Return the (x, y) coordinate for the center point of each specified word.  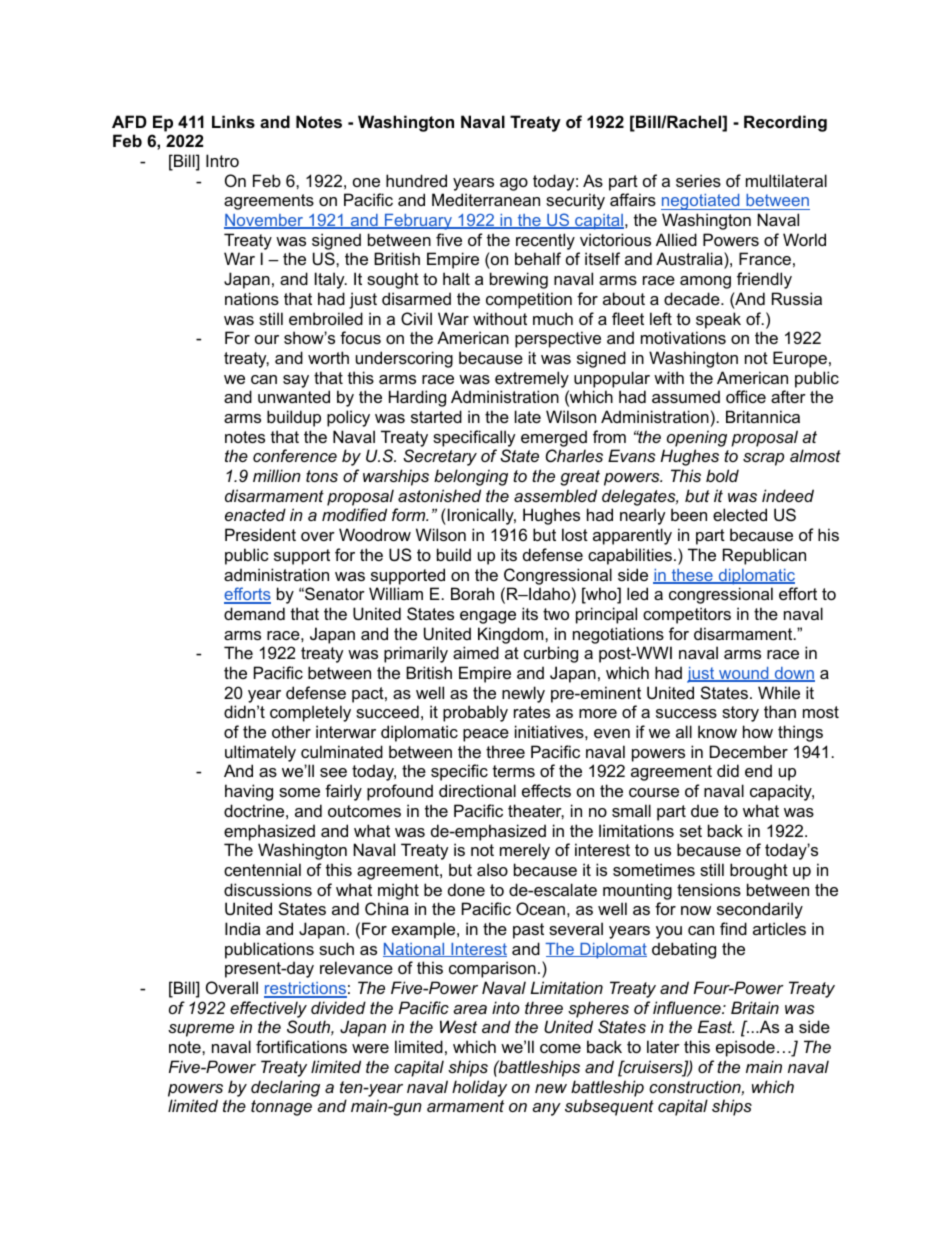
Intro (222, 160)
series (698, 180)
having (249, 792)
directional (477, 790)
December (749, 751)
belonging (471, 477)
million (277, 475)
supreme (201, 1030)
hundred (416, 180)
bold (722, 475)
